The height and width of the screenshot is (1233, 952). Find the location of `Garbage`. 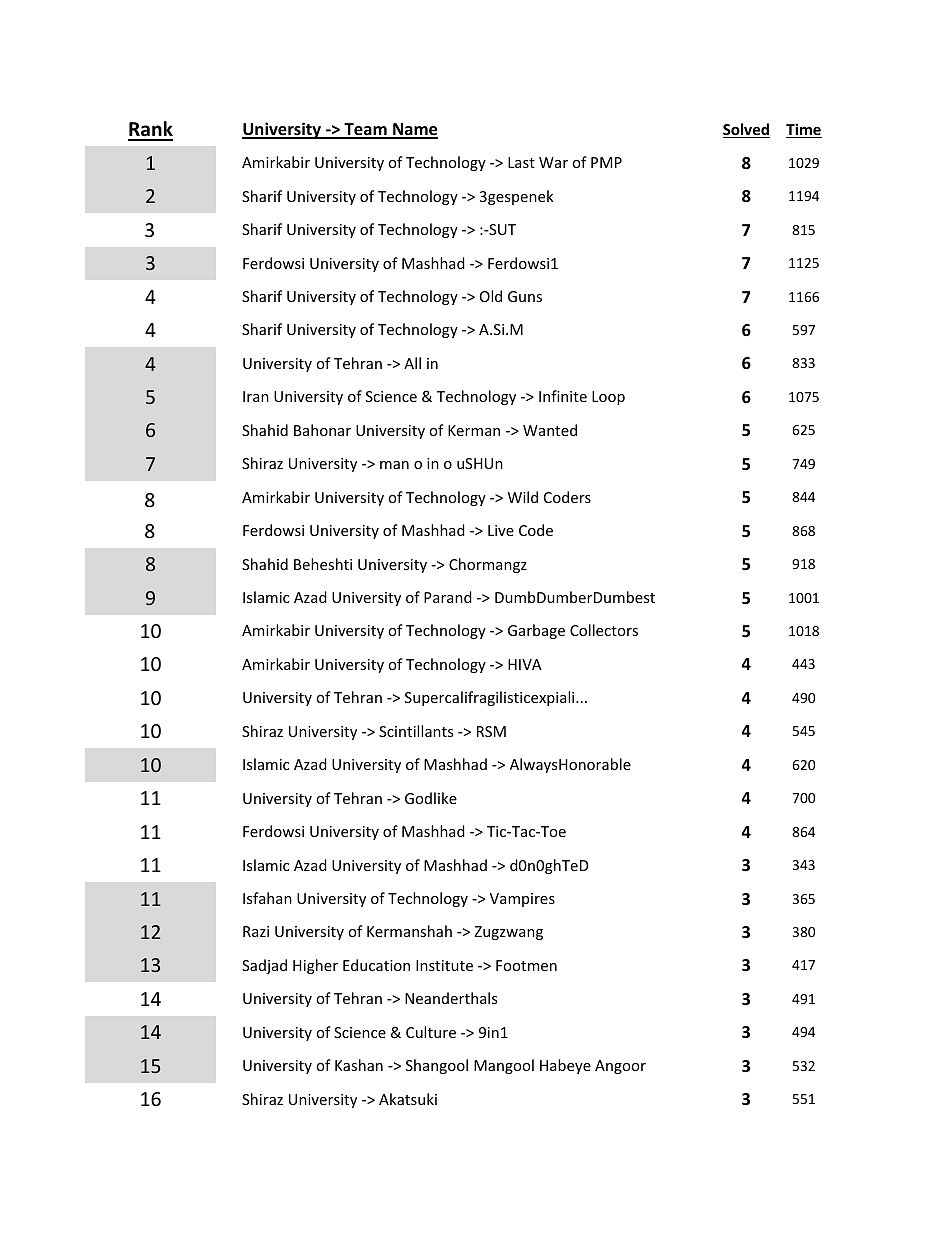

Garbage is located at coordinates (536, 631).
